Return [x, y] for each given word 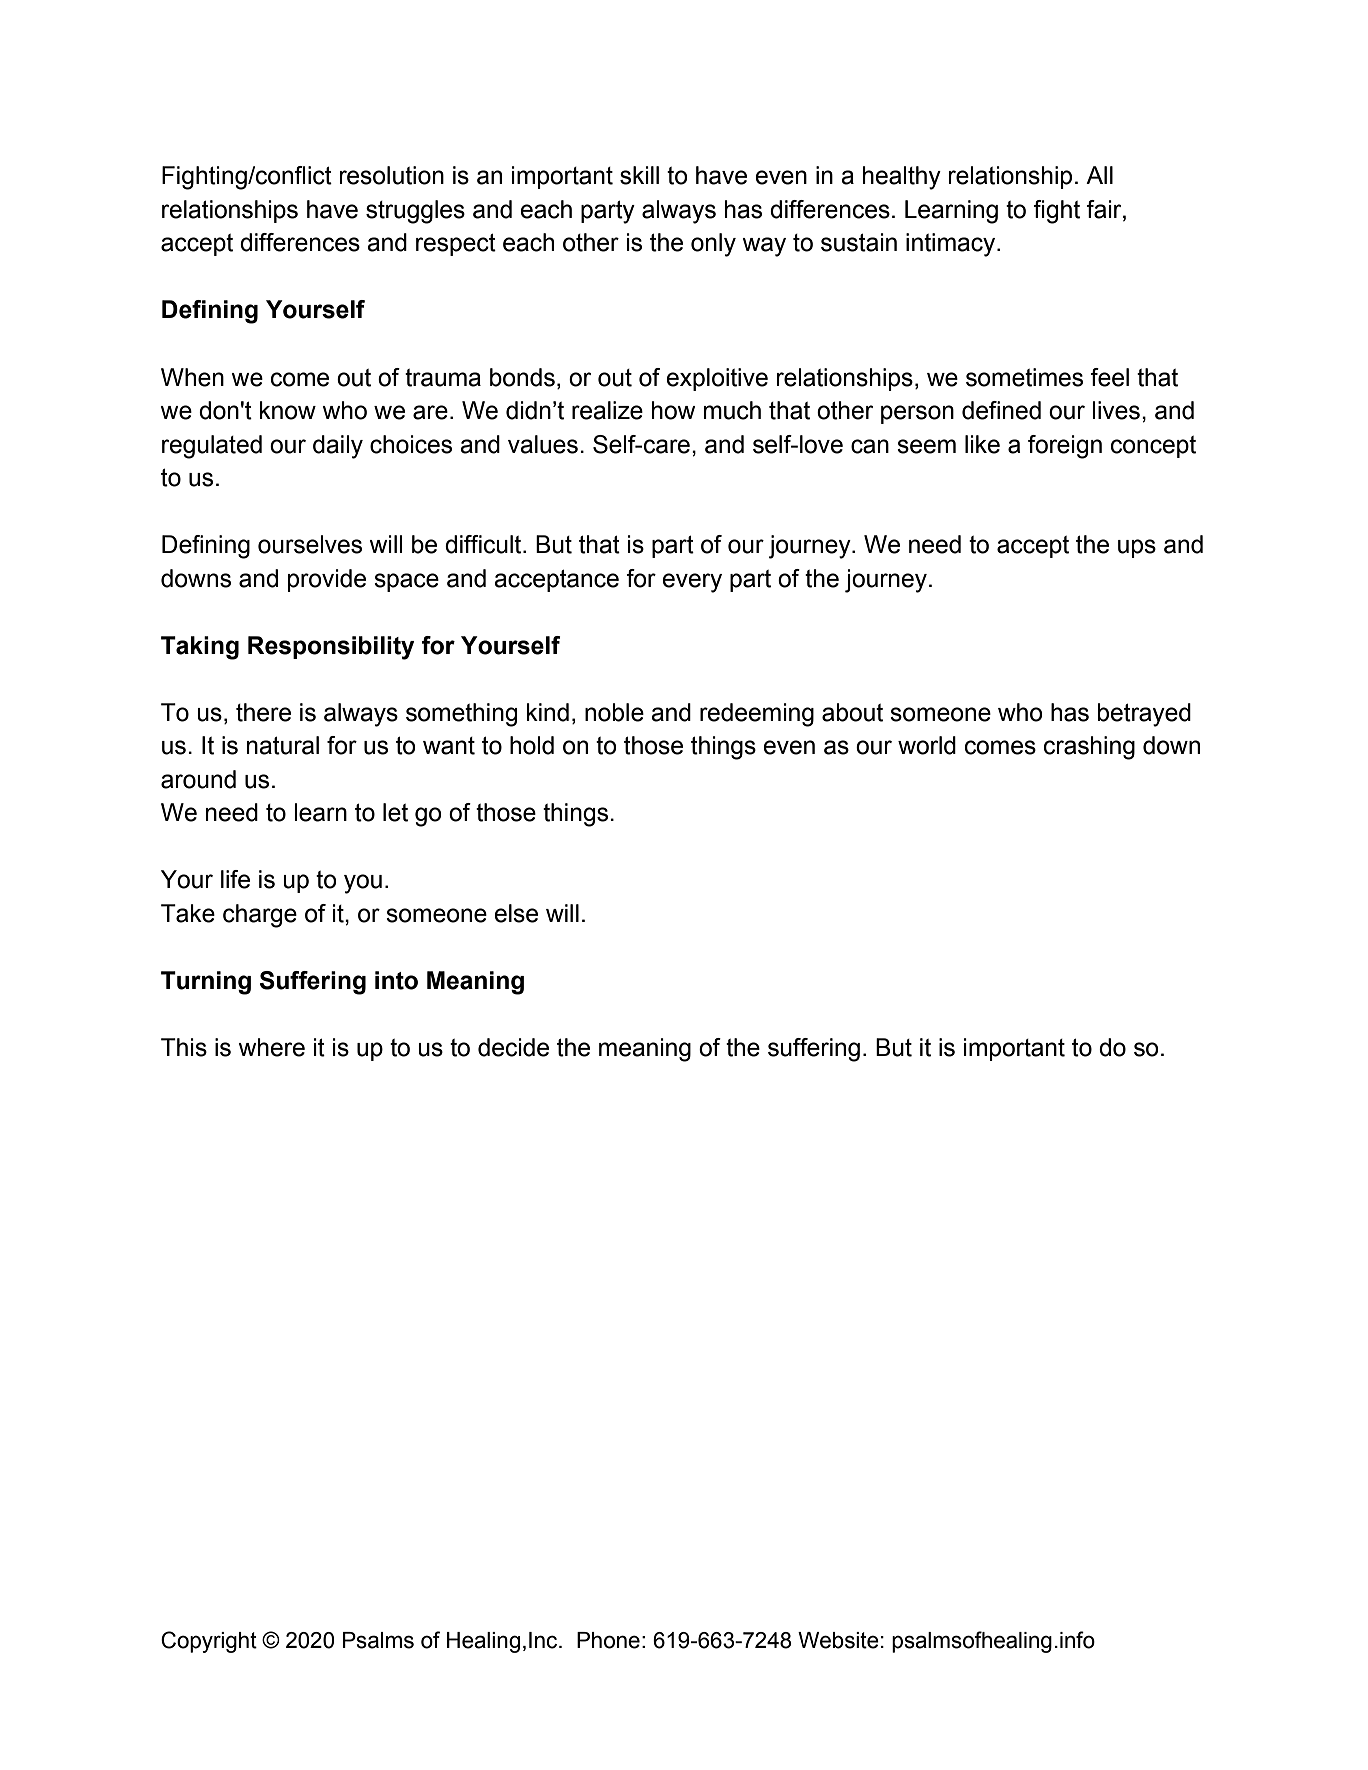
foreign [1065, 447]
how [674, 410]
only [713, 245]
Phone [608, 1640]
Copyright [209, 1642]
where [271, 1047]
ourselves [310, 544]
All [1099, 175]
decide [513, 1047]
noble [614, 712]
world [927, 745]
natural [283, 745]
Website [838, 1640]
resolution [391, 175]
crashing [1089, 748]
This [184, 1047]
